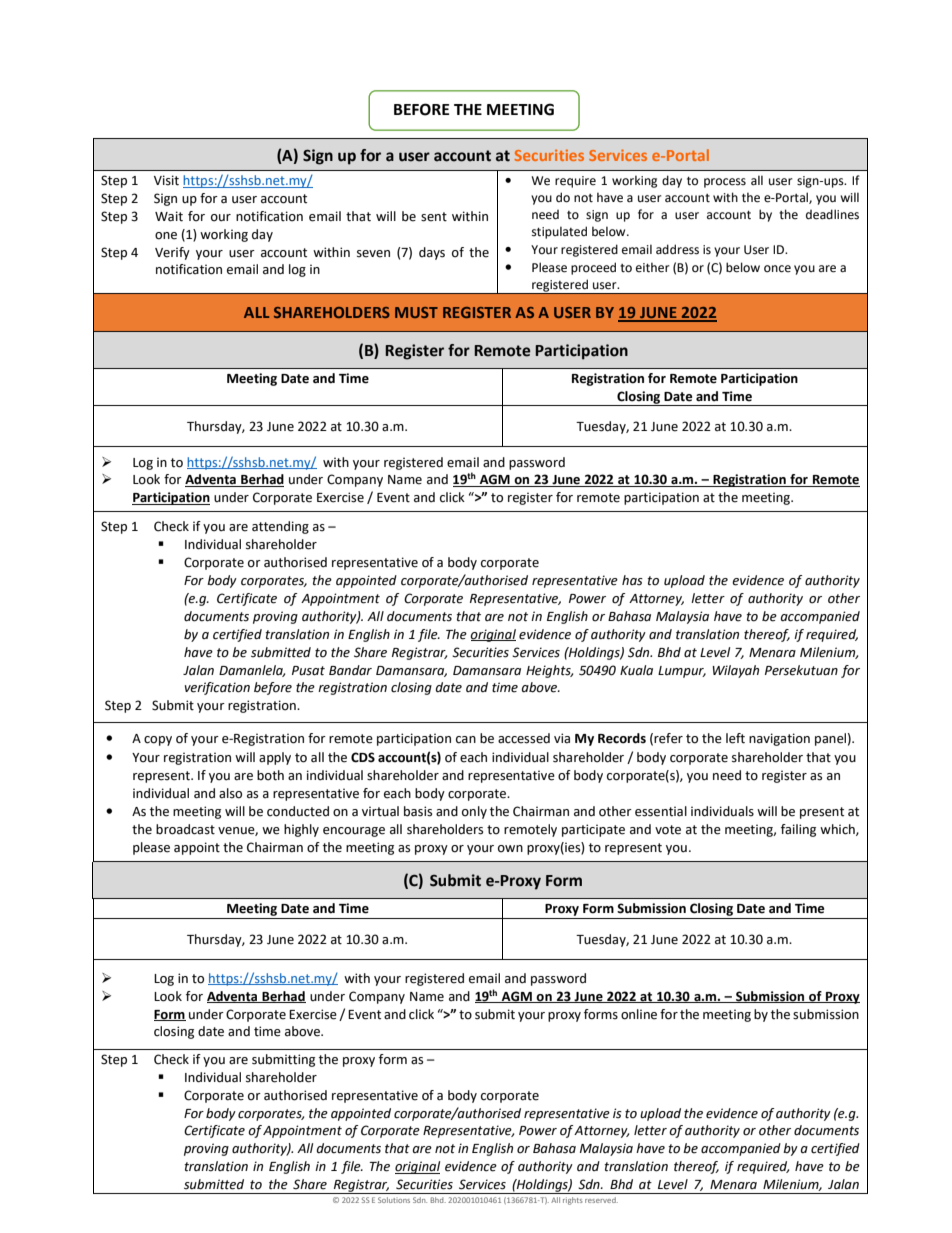 The image size is (952, 1233). Describe the element at coordinates (416, 312) in the page. I see `MUST` at that location.
